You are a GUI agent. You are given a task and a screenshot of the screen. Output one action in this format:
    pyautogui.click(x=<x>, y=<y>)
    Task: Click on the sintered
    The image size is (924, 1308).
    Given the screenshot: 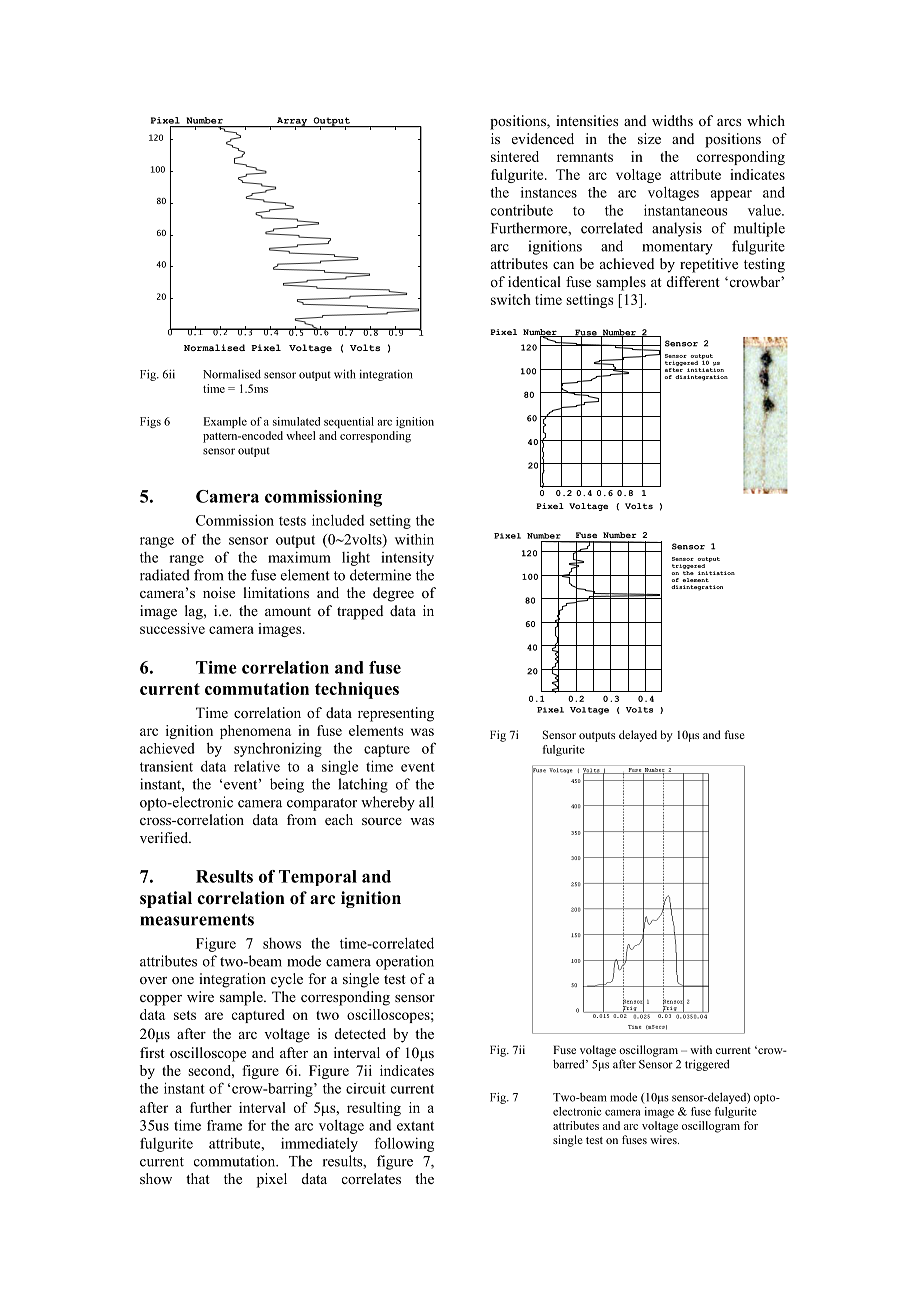 What is the action you would take?
    pyautogui.click(x=515, y=156)
